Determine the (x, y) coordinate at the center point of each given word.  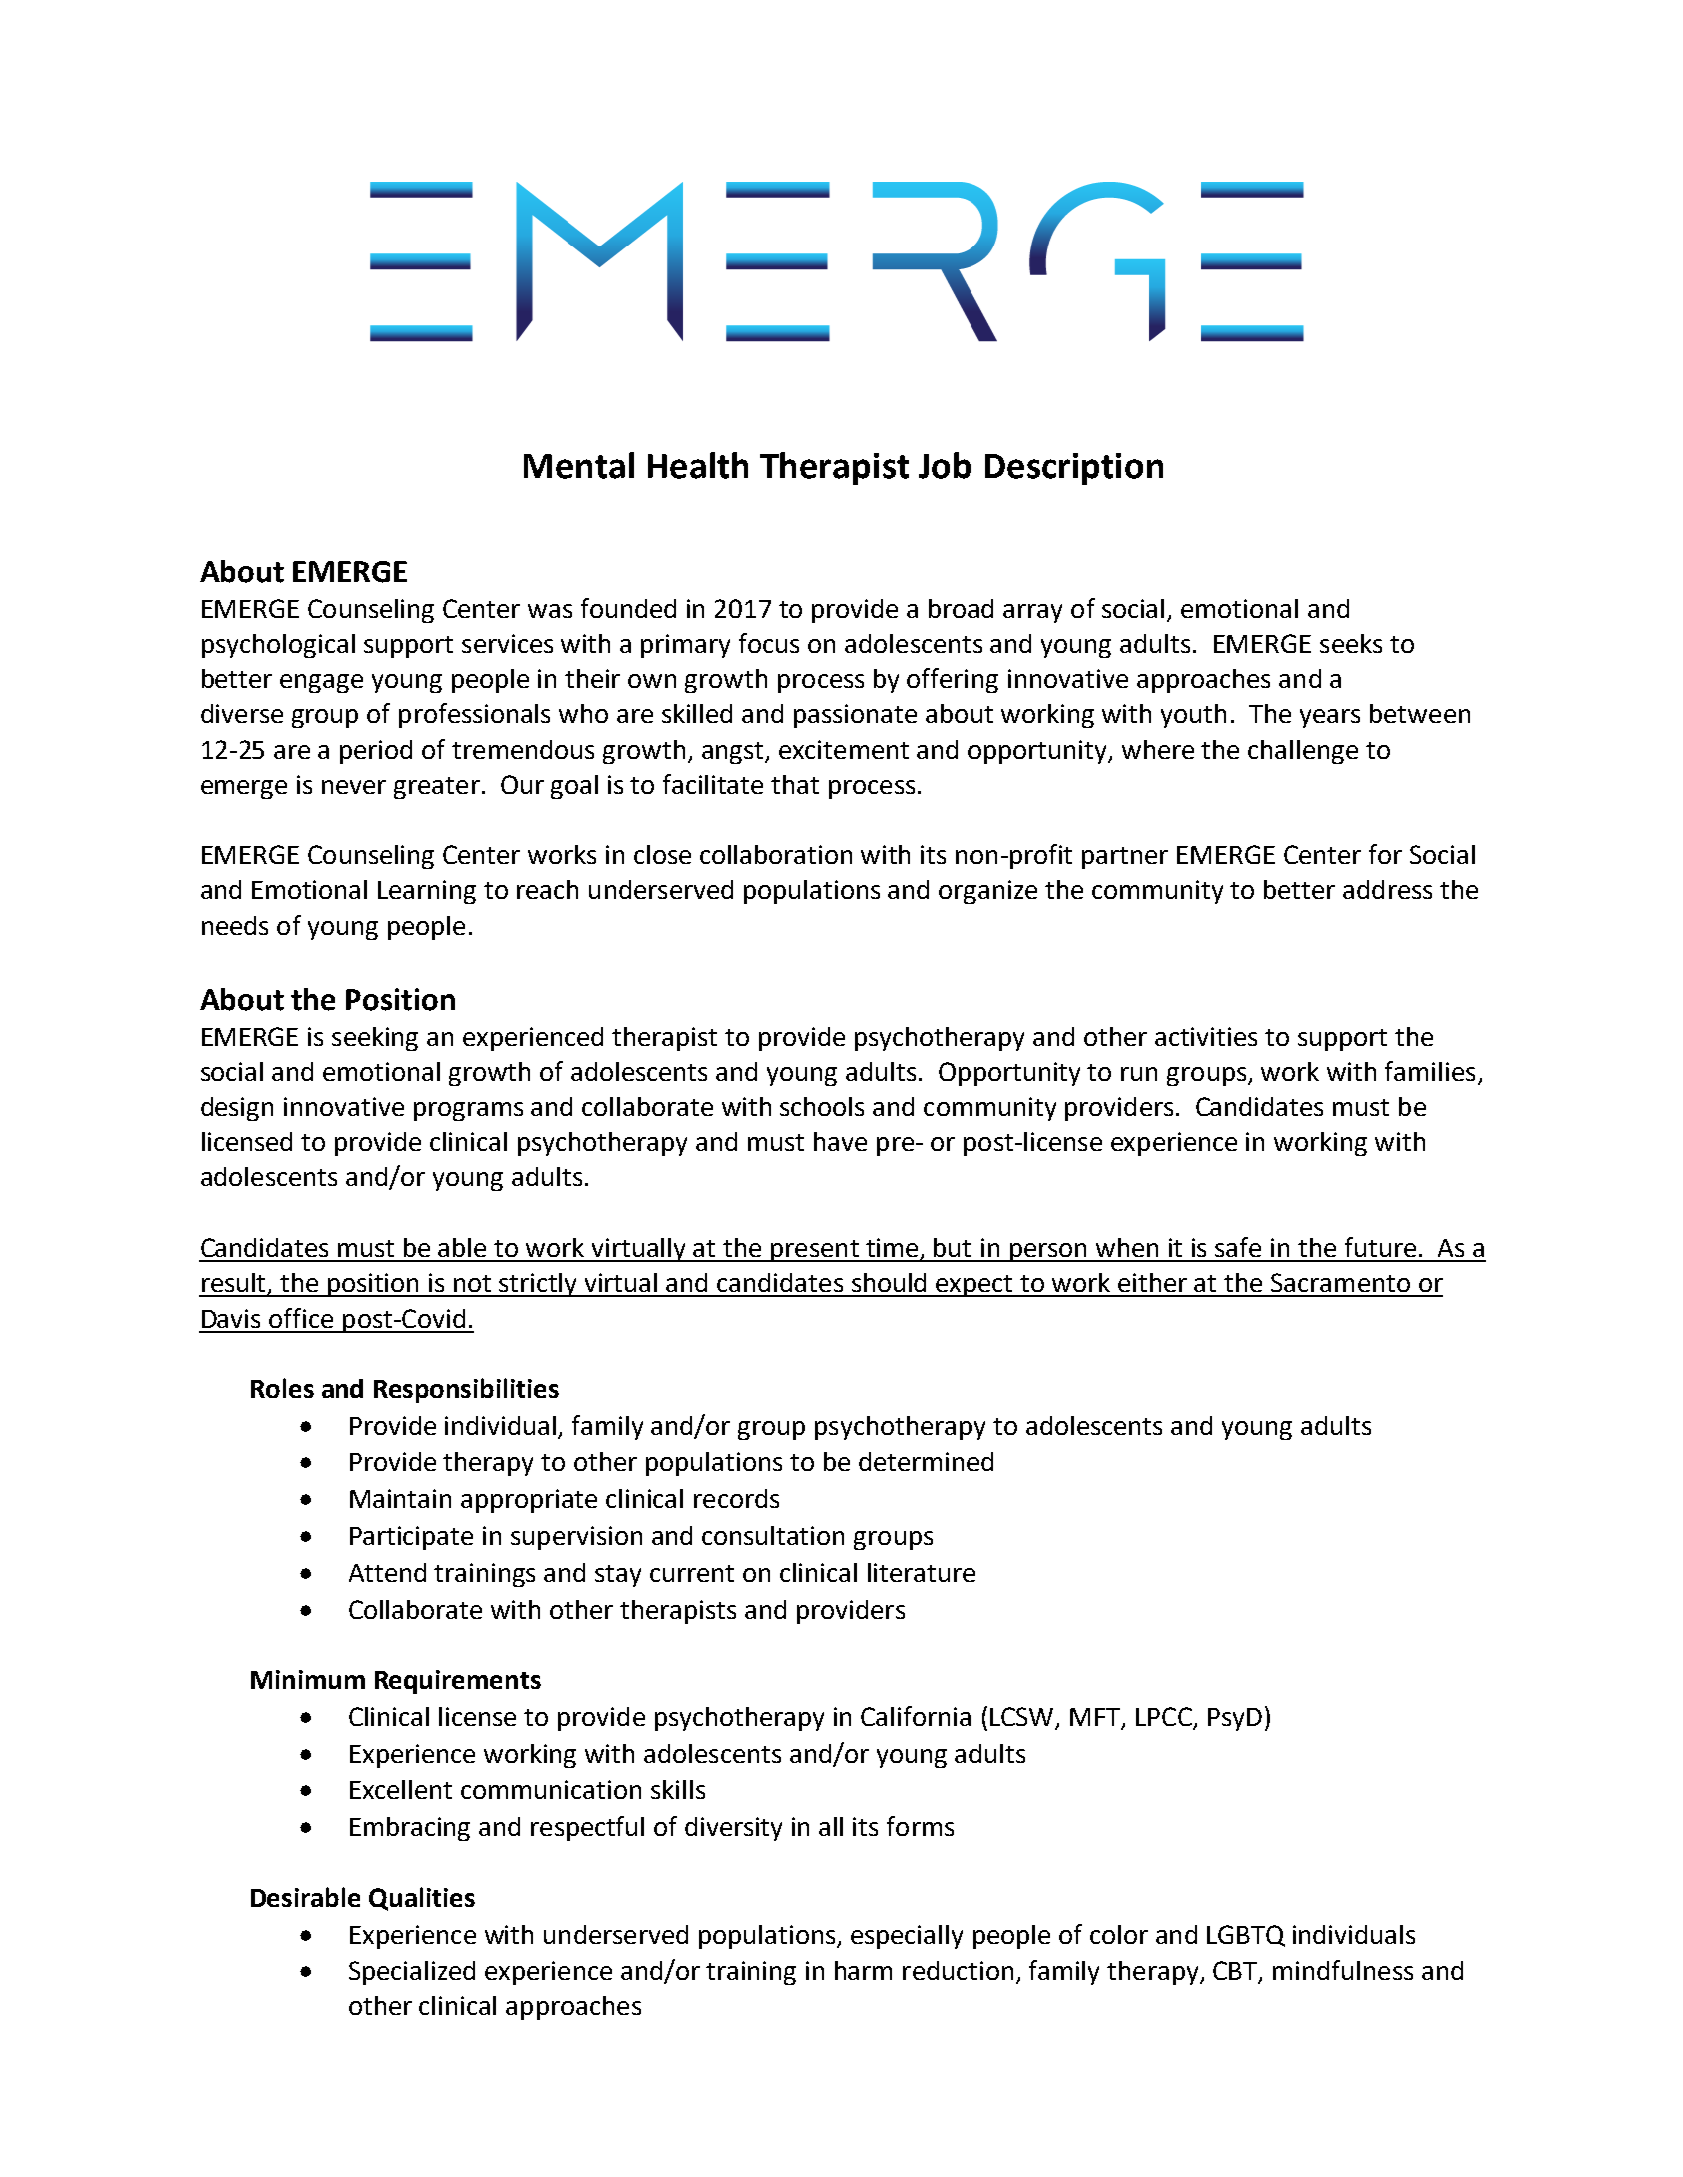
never (354, 787)
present (815, 1251)
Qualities (422, 1899)
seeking (375, 1039)
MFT (1096, 1718)
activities (1206, 1036)
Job (945, 465)
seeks (1351, 643)
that (795, 784)
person (1049, 1252)
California (916, 1716)
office (301, 1318)
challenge (1303, 752)
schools (822, 1106)
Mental (579, 465)
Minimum (308, 1679)
